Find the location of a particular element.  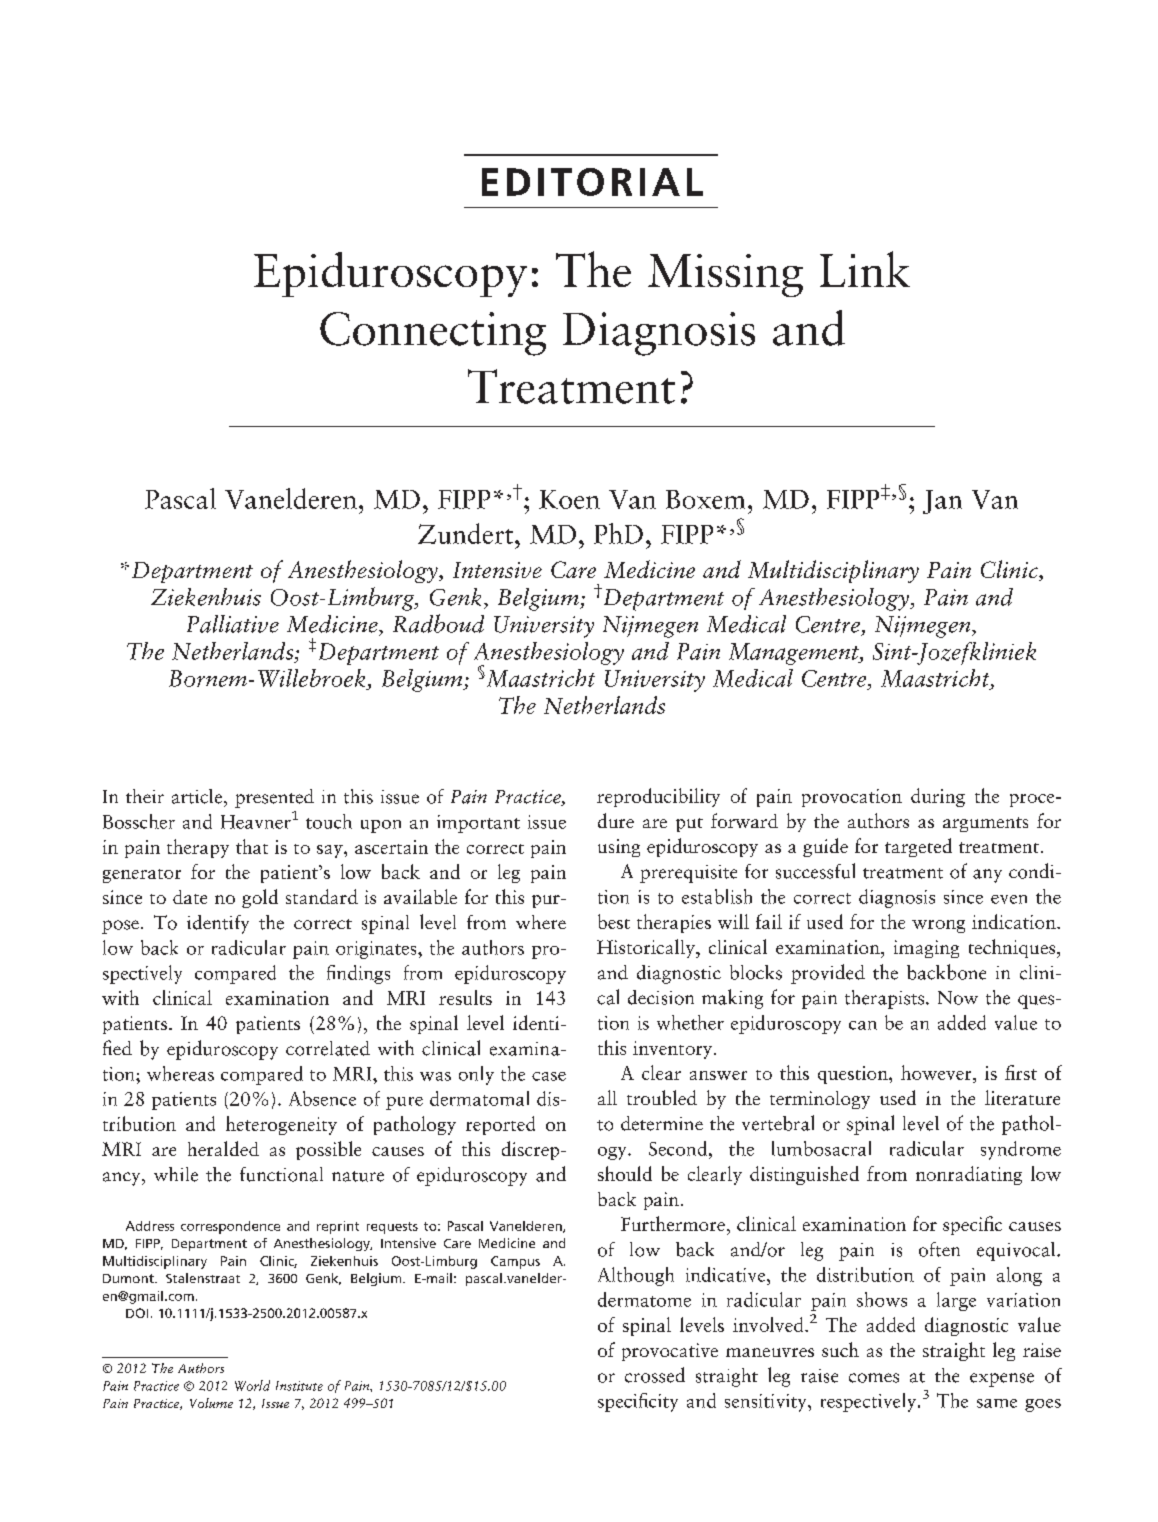

crossed is located at coordinates (655, 1375).
